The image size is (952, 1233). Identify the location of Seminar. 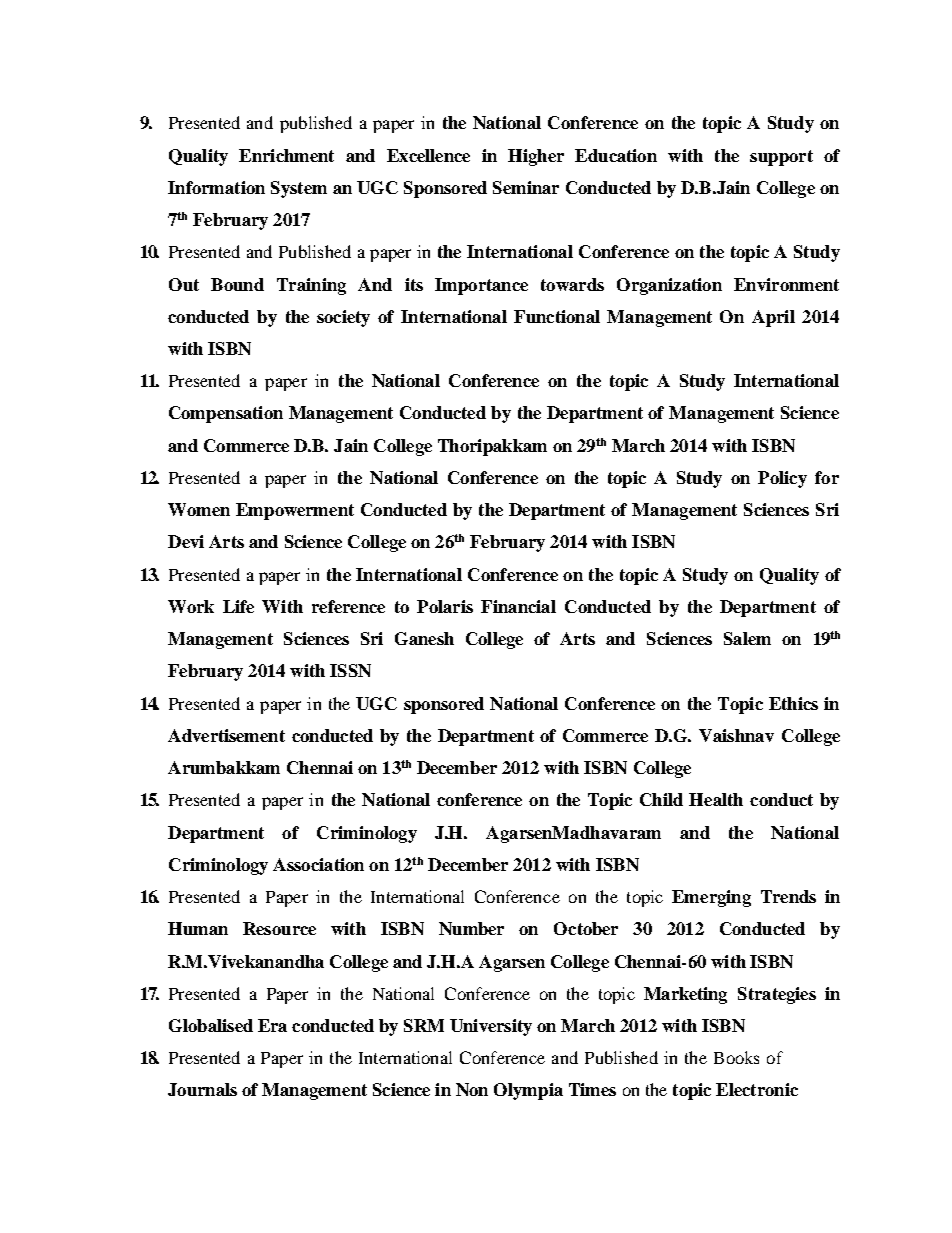
(526, 187).
